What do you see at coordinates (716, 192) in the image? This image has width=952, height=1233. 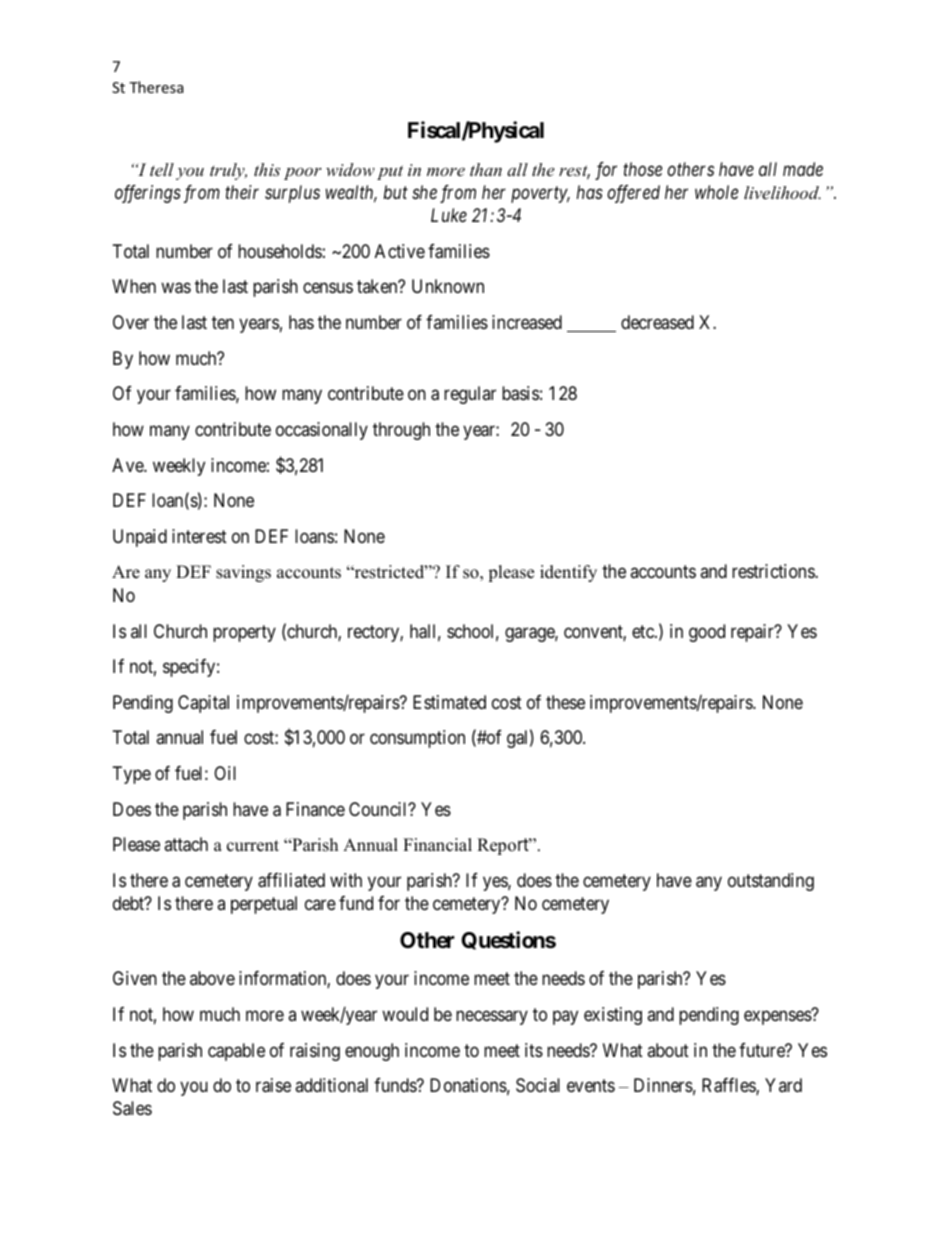 I see `whole` at bounding box center [716, 192].
